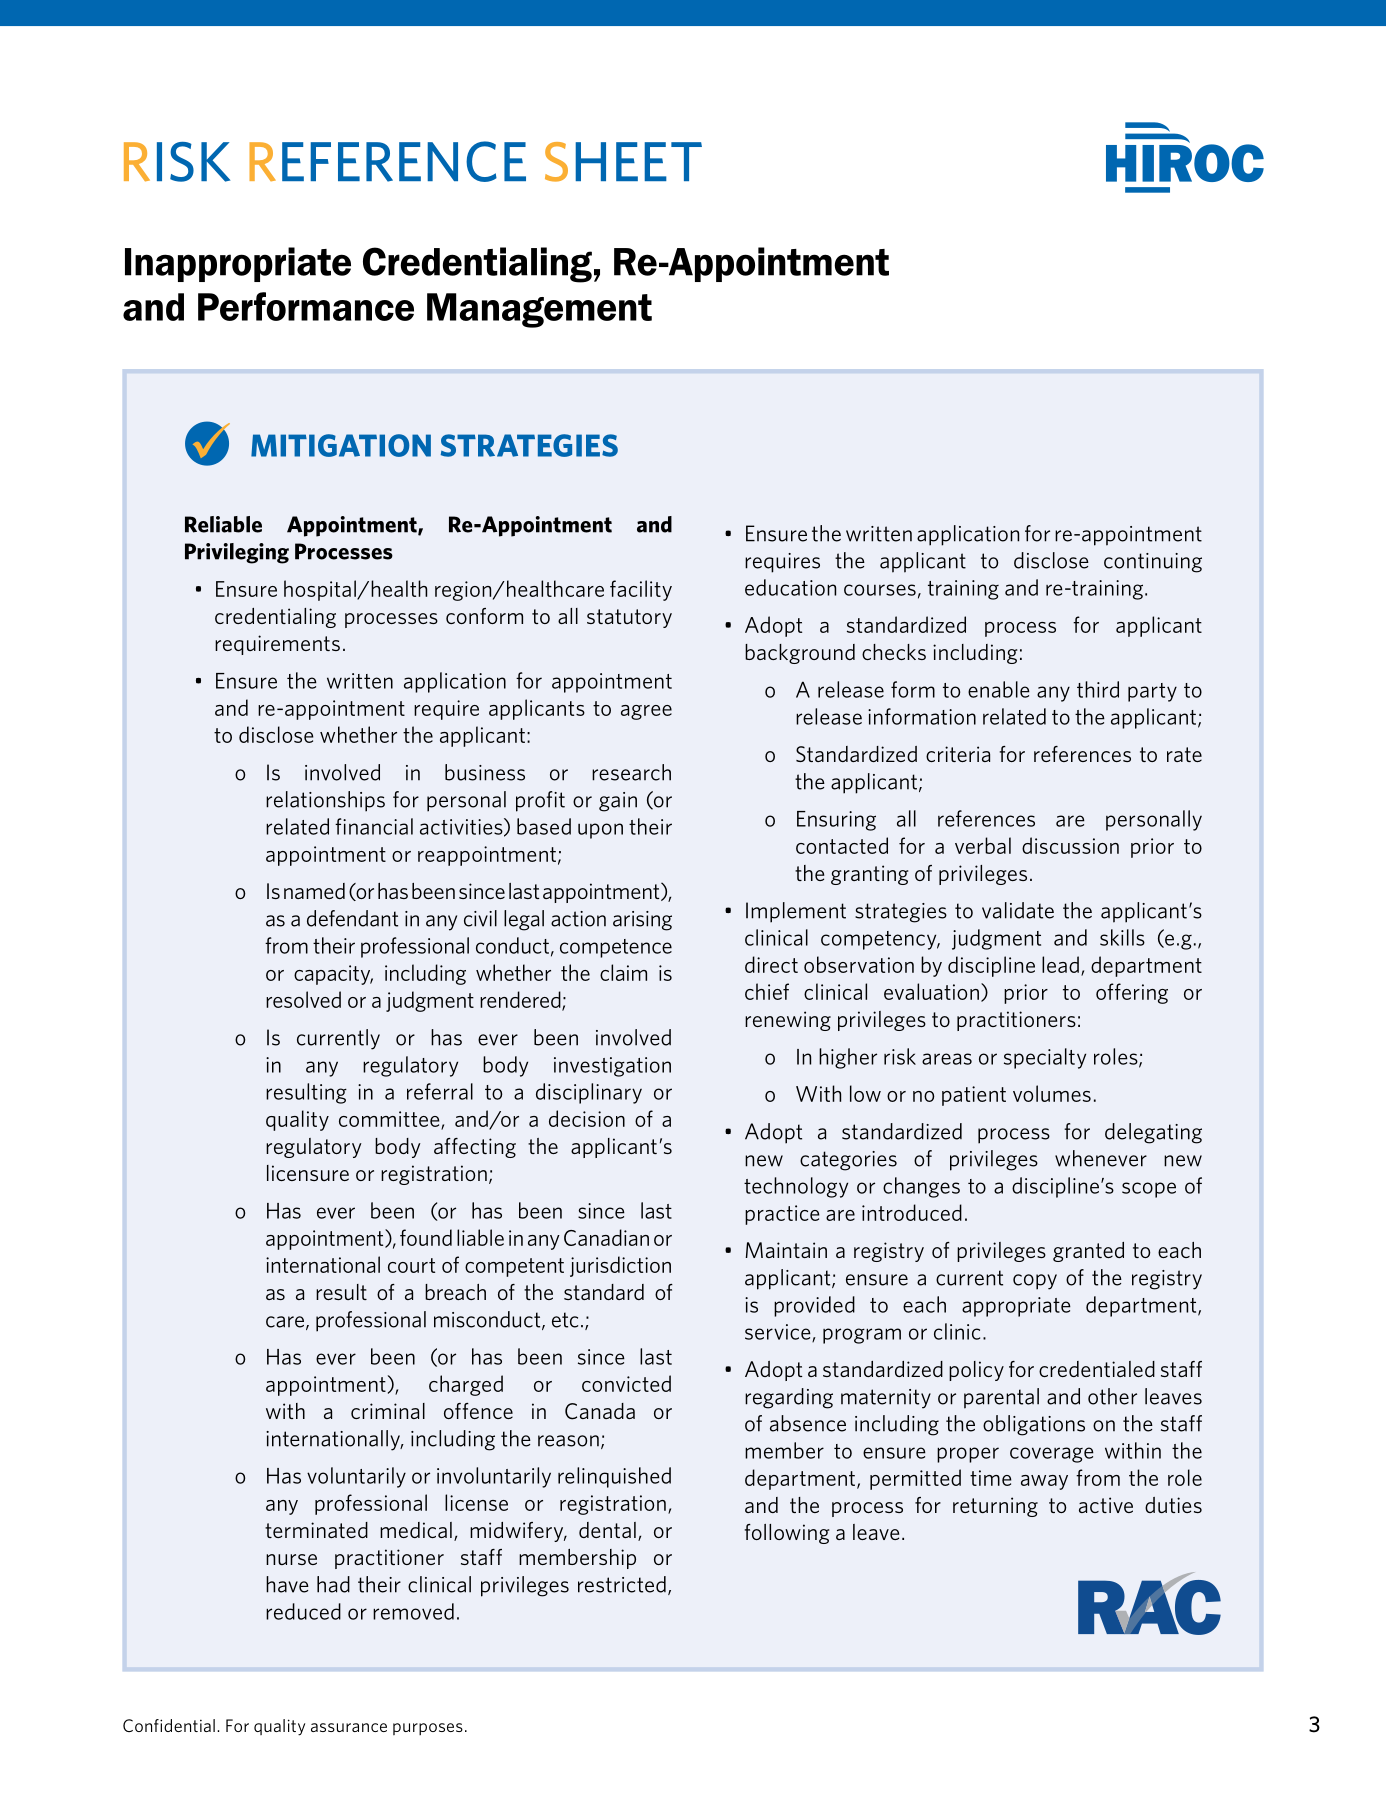  Describe the element at coordinates (1060, 964) in the screenshot. I see `lead` at that location.
